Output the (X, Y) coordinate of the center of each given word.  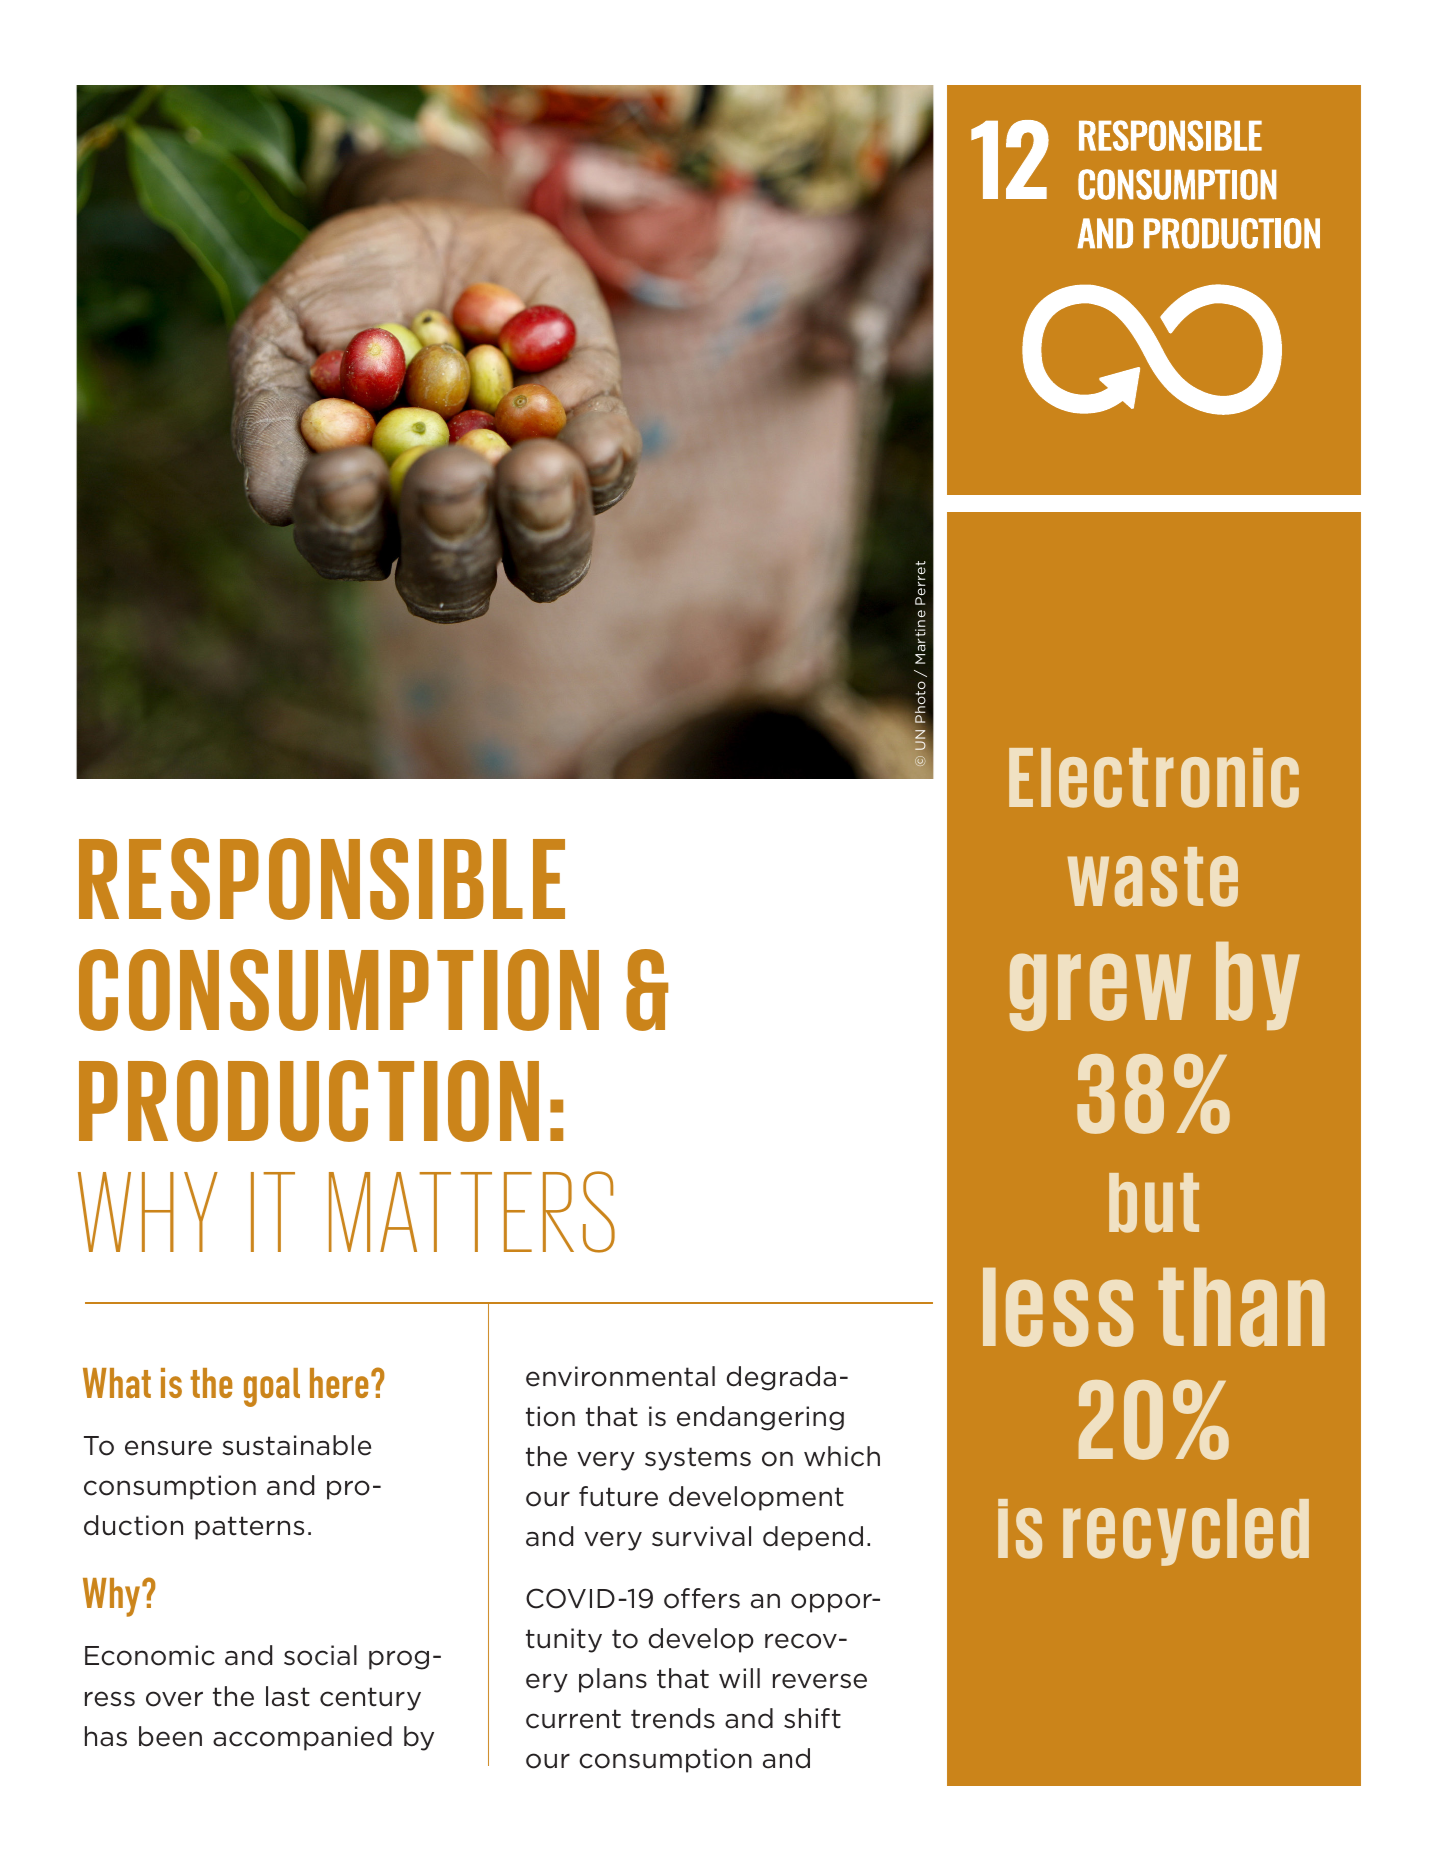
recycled (1186, 1532)
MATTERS (472, 1212)
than (1241, 1307)
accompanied (302, 1738)
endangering (760, 1418)
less (1058, 1307)
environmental (620, 1376)
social (320, 1655)
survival (701, 1536)
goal (272, 1387)
